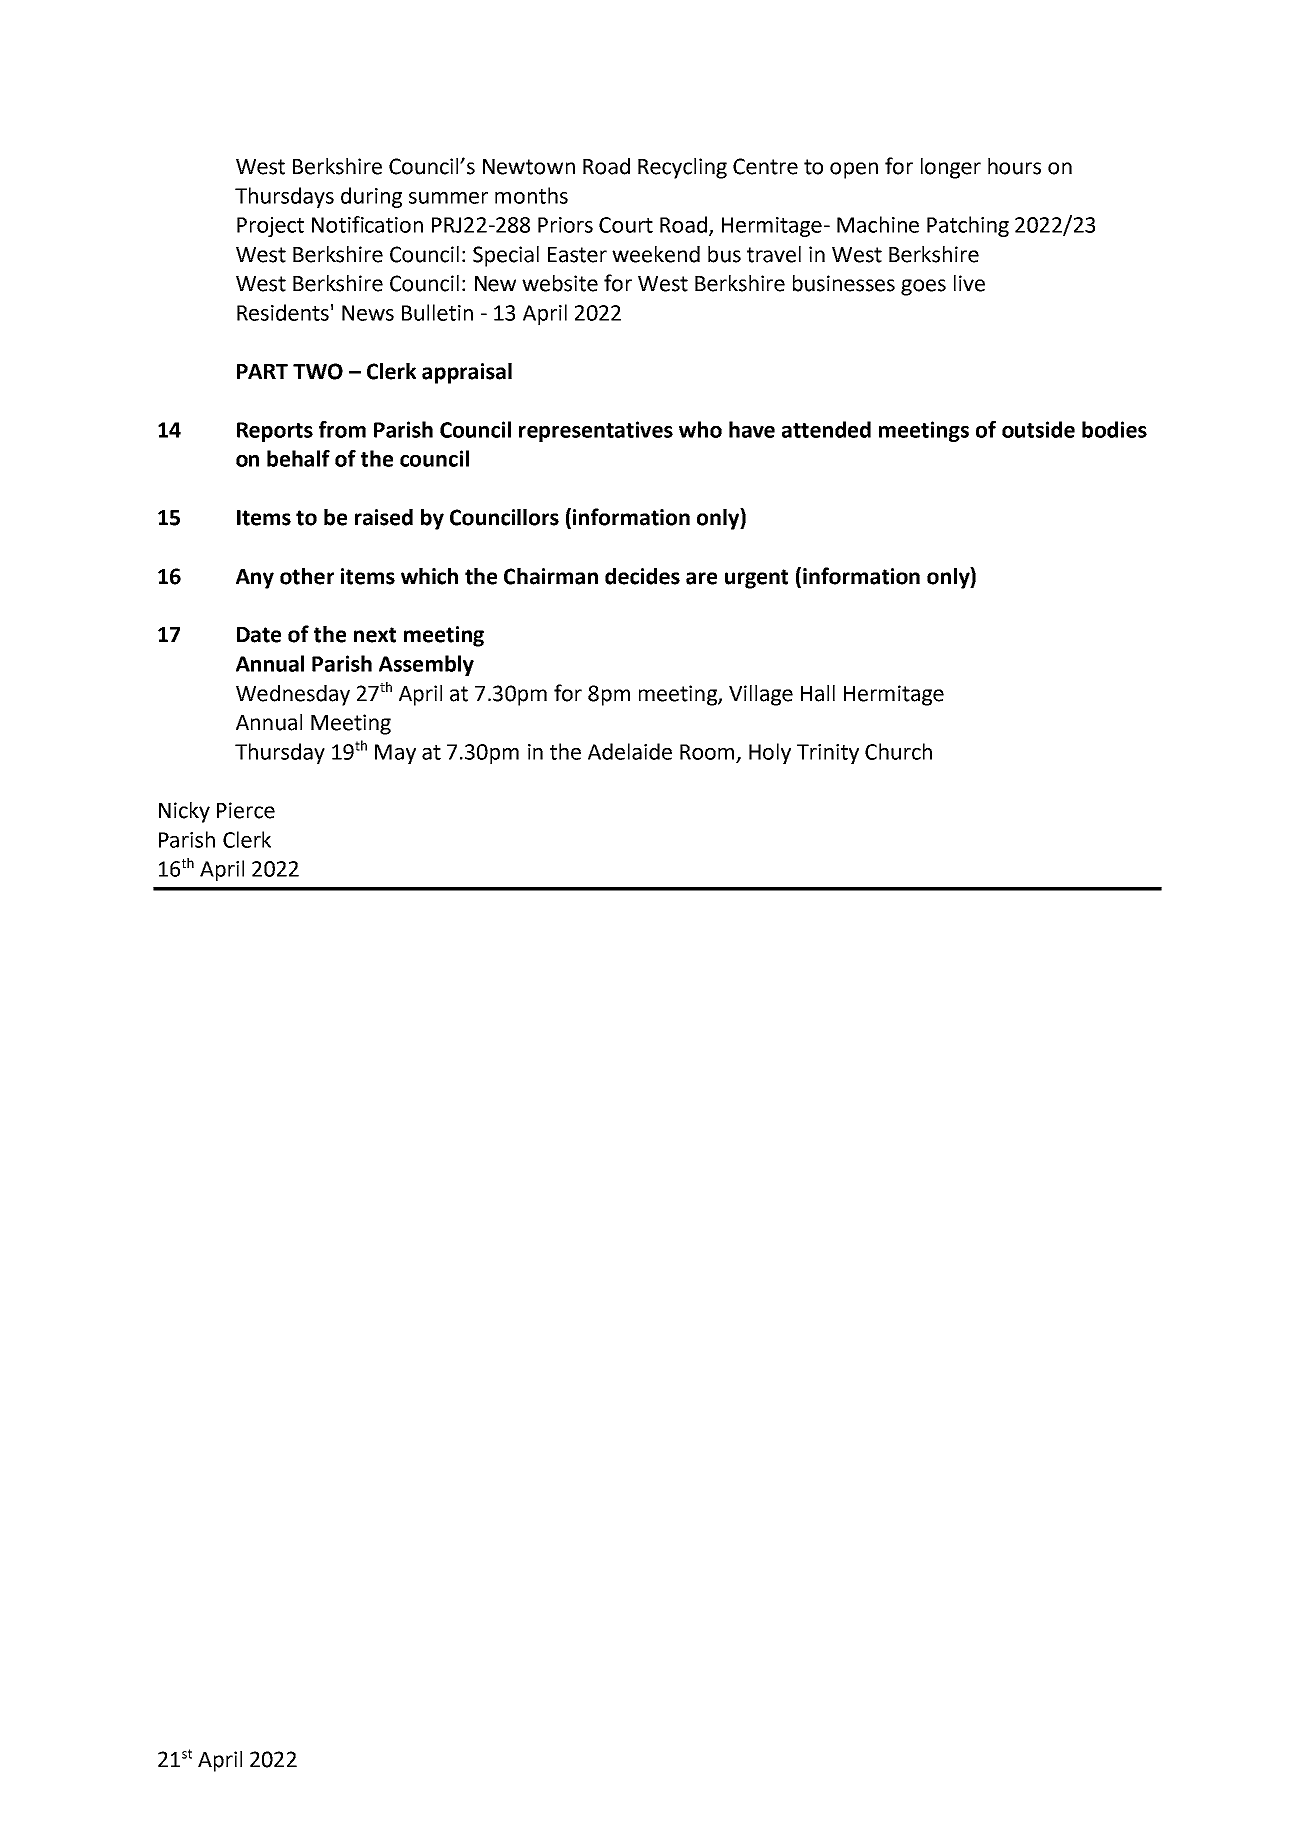  Describe the element at coordinates (371, 197) in the image. I see `during` at that location.
